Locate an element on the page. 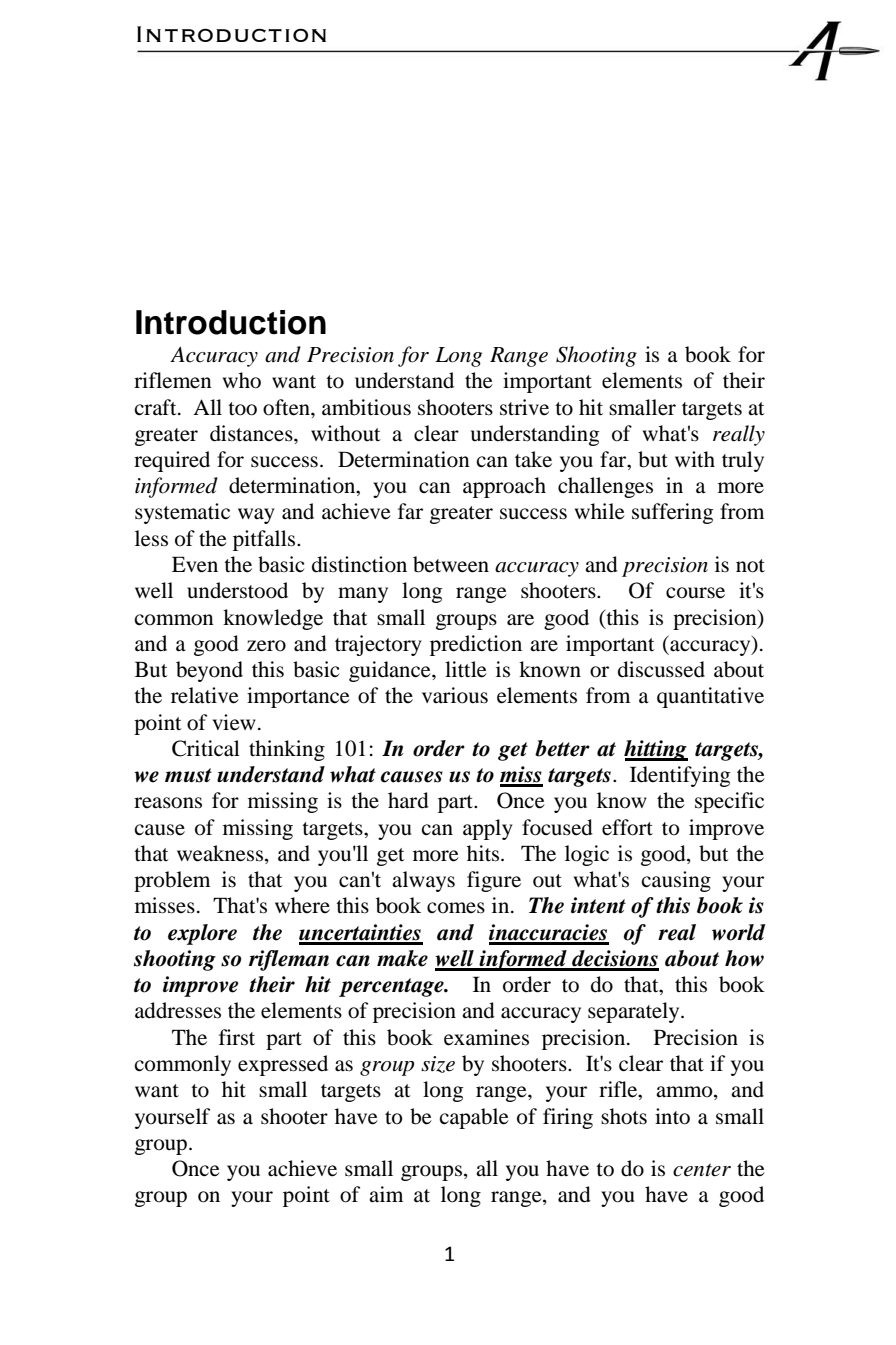  course is located at coordinates (695, 593).
